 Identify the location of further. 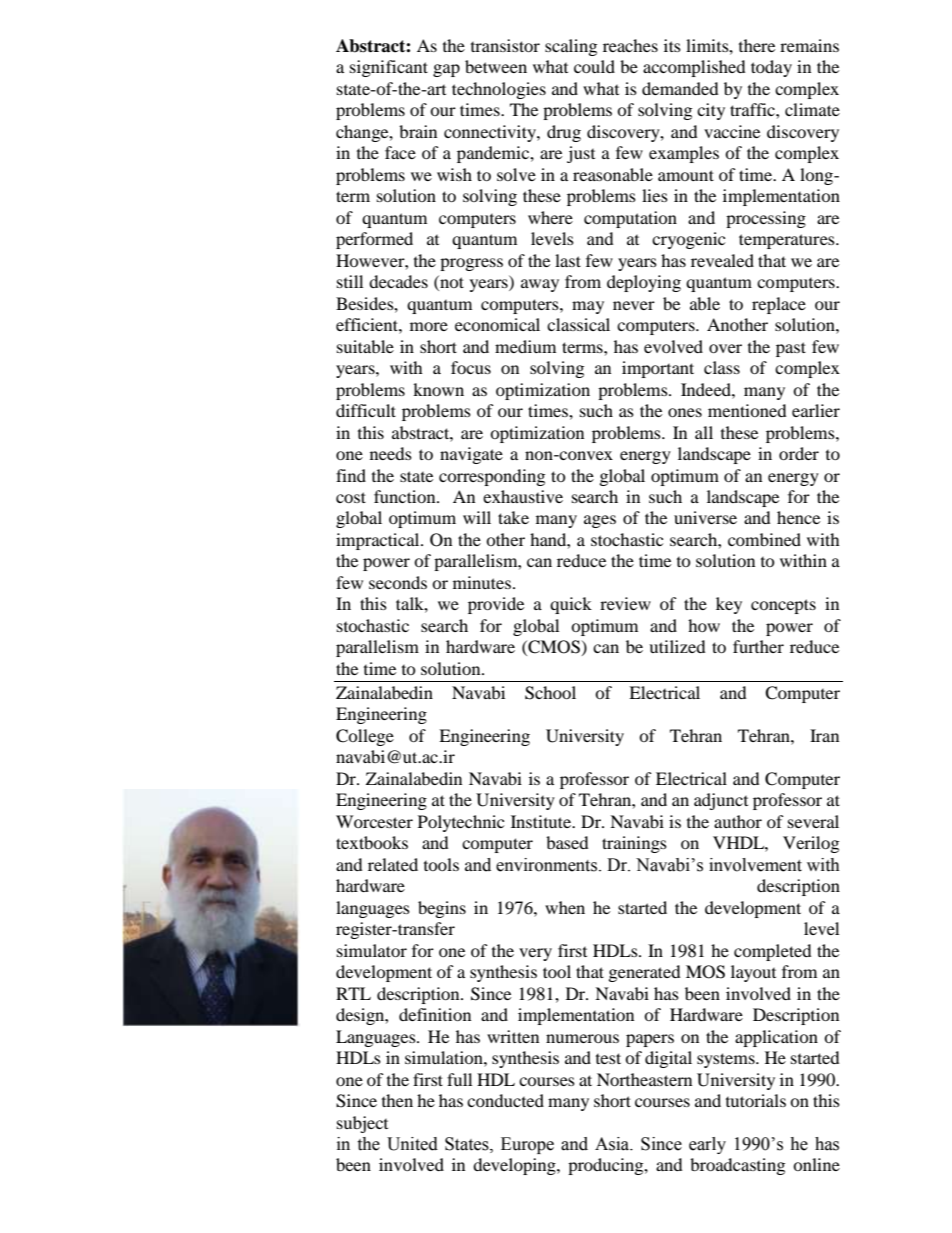
(758, 646).
